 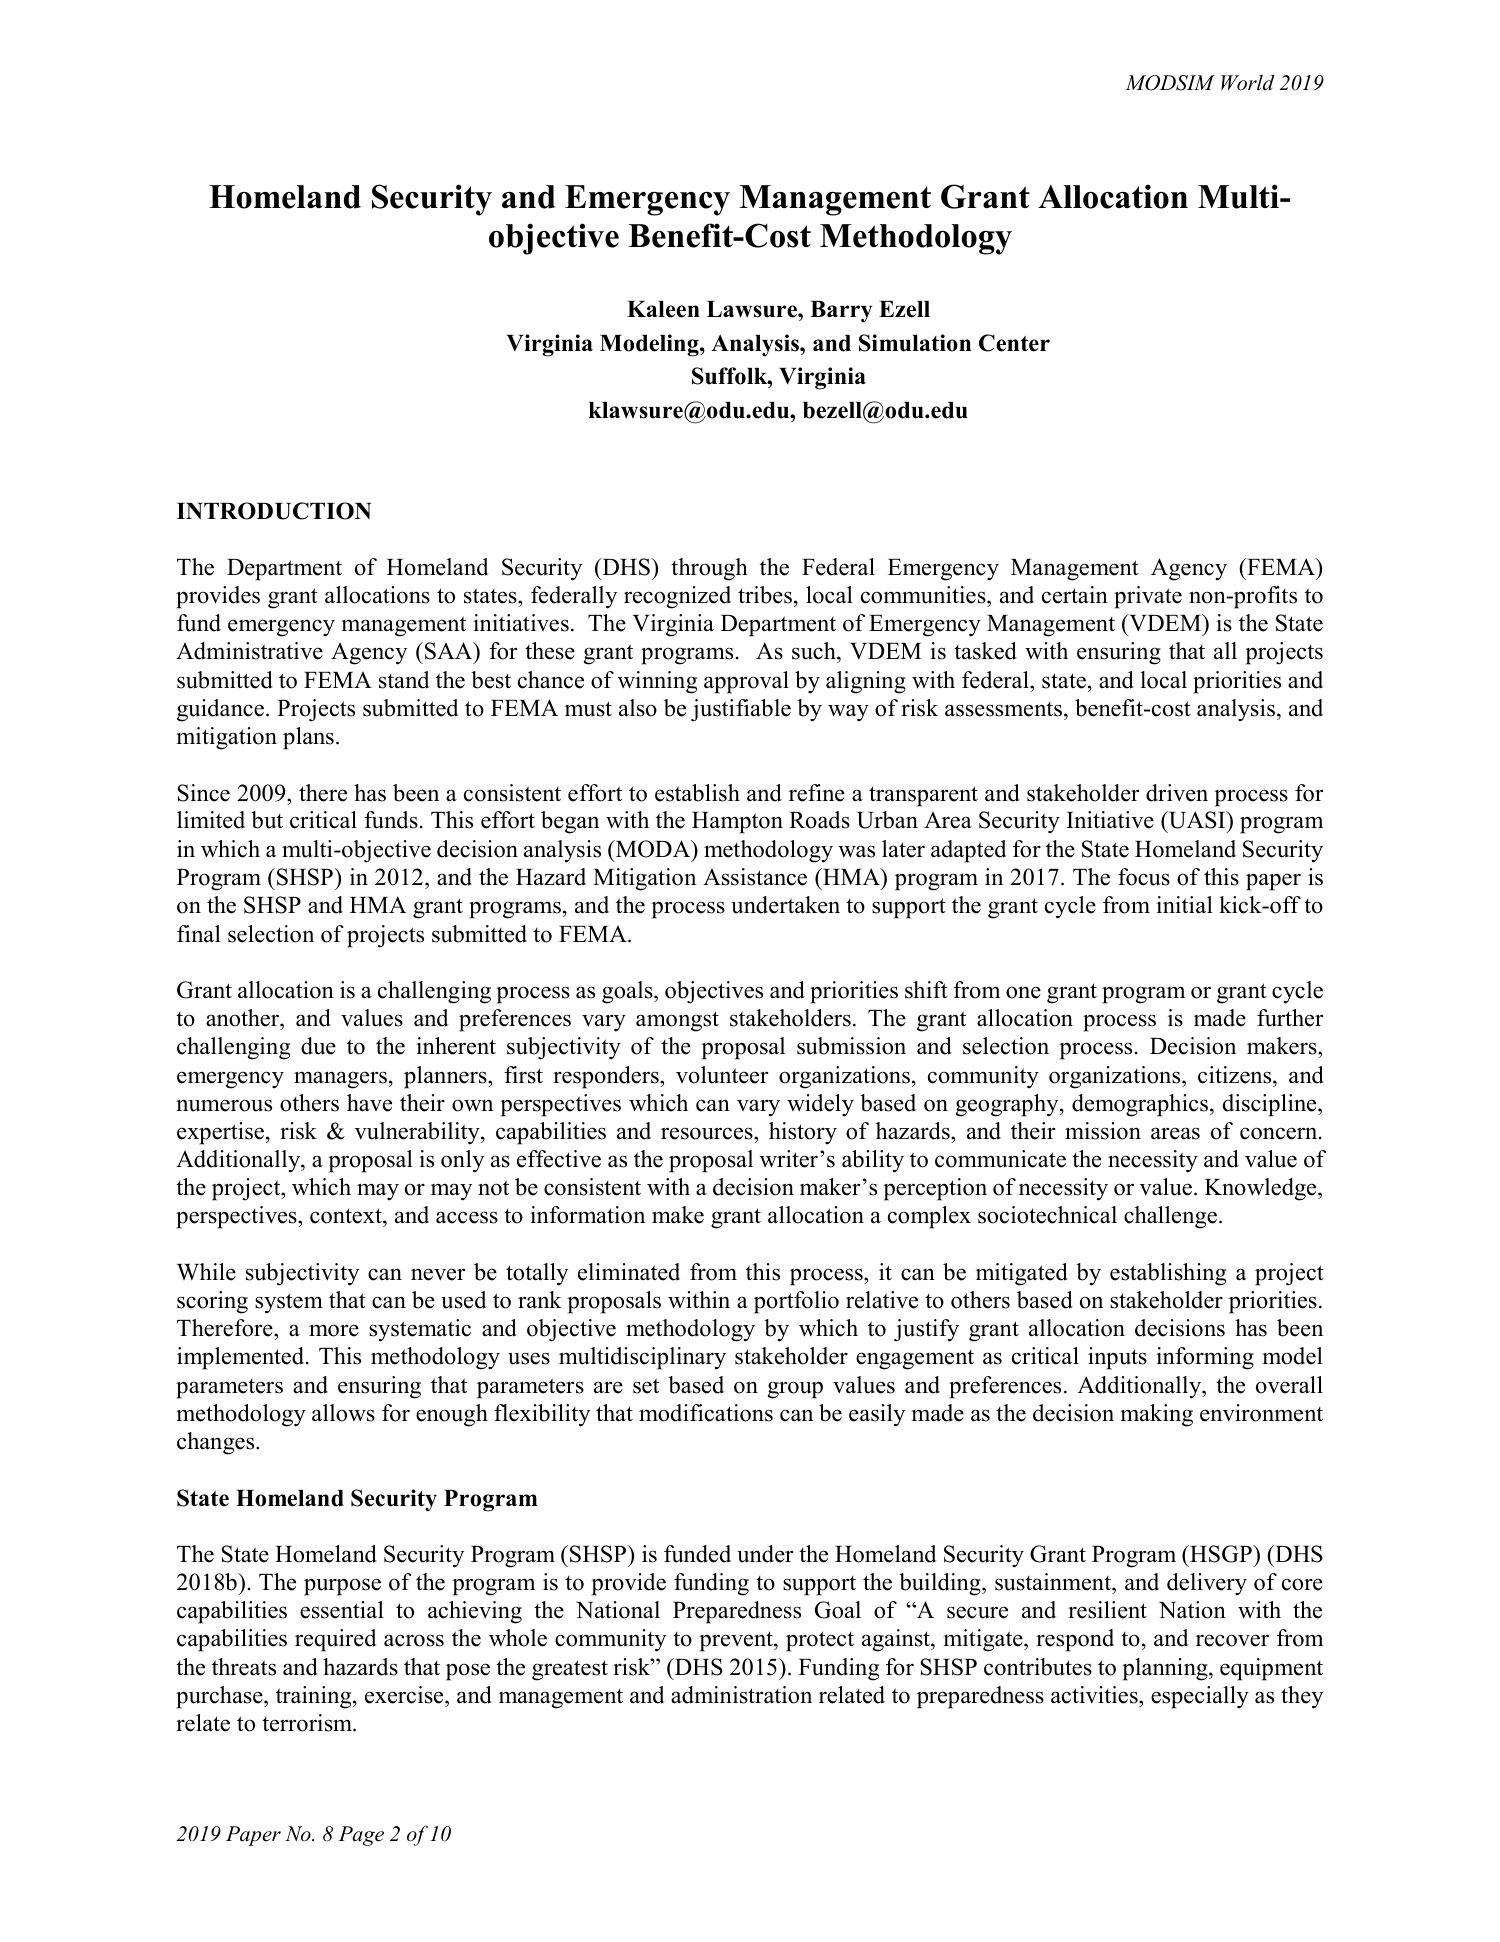 What do you see at coordinates (741, 1695) in the screenshot?
I see `administration` at bounding box center [741, 1695].
